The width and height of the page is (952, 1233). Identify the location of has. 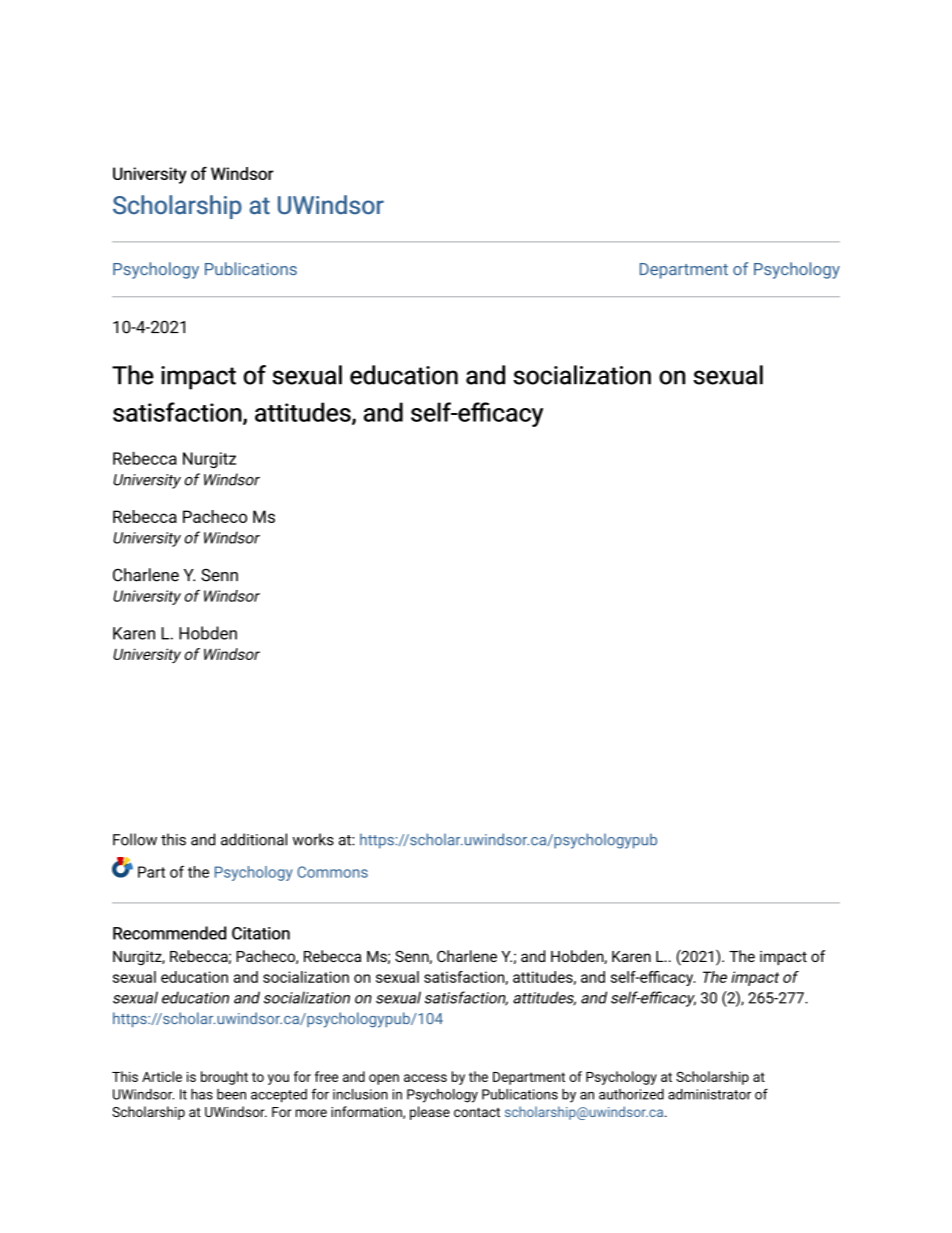
(202, 1094).
